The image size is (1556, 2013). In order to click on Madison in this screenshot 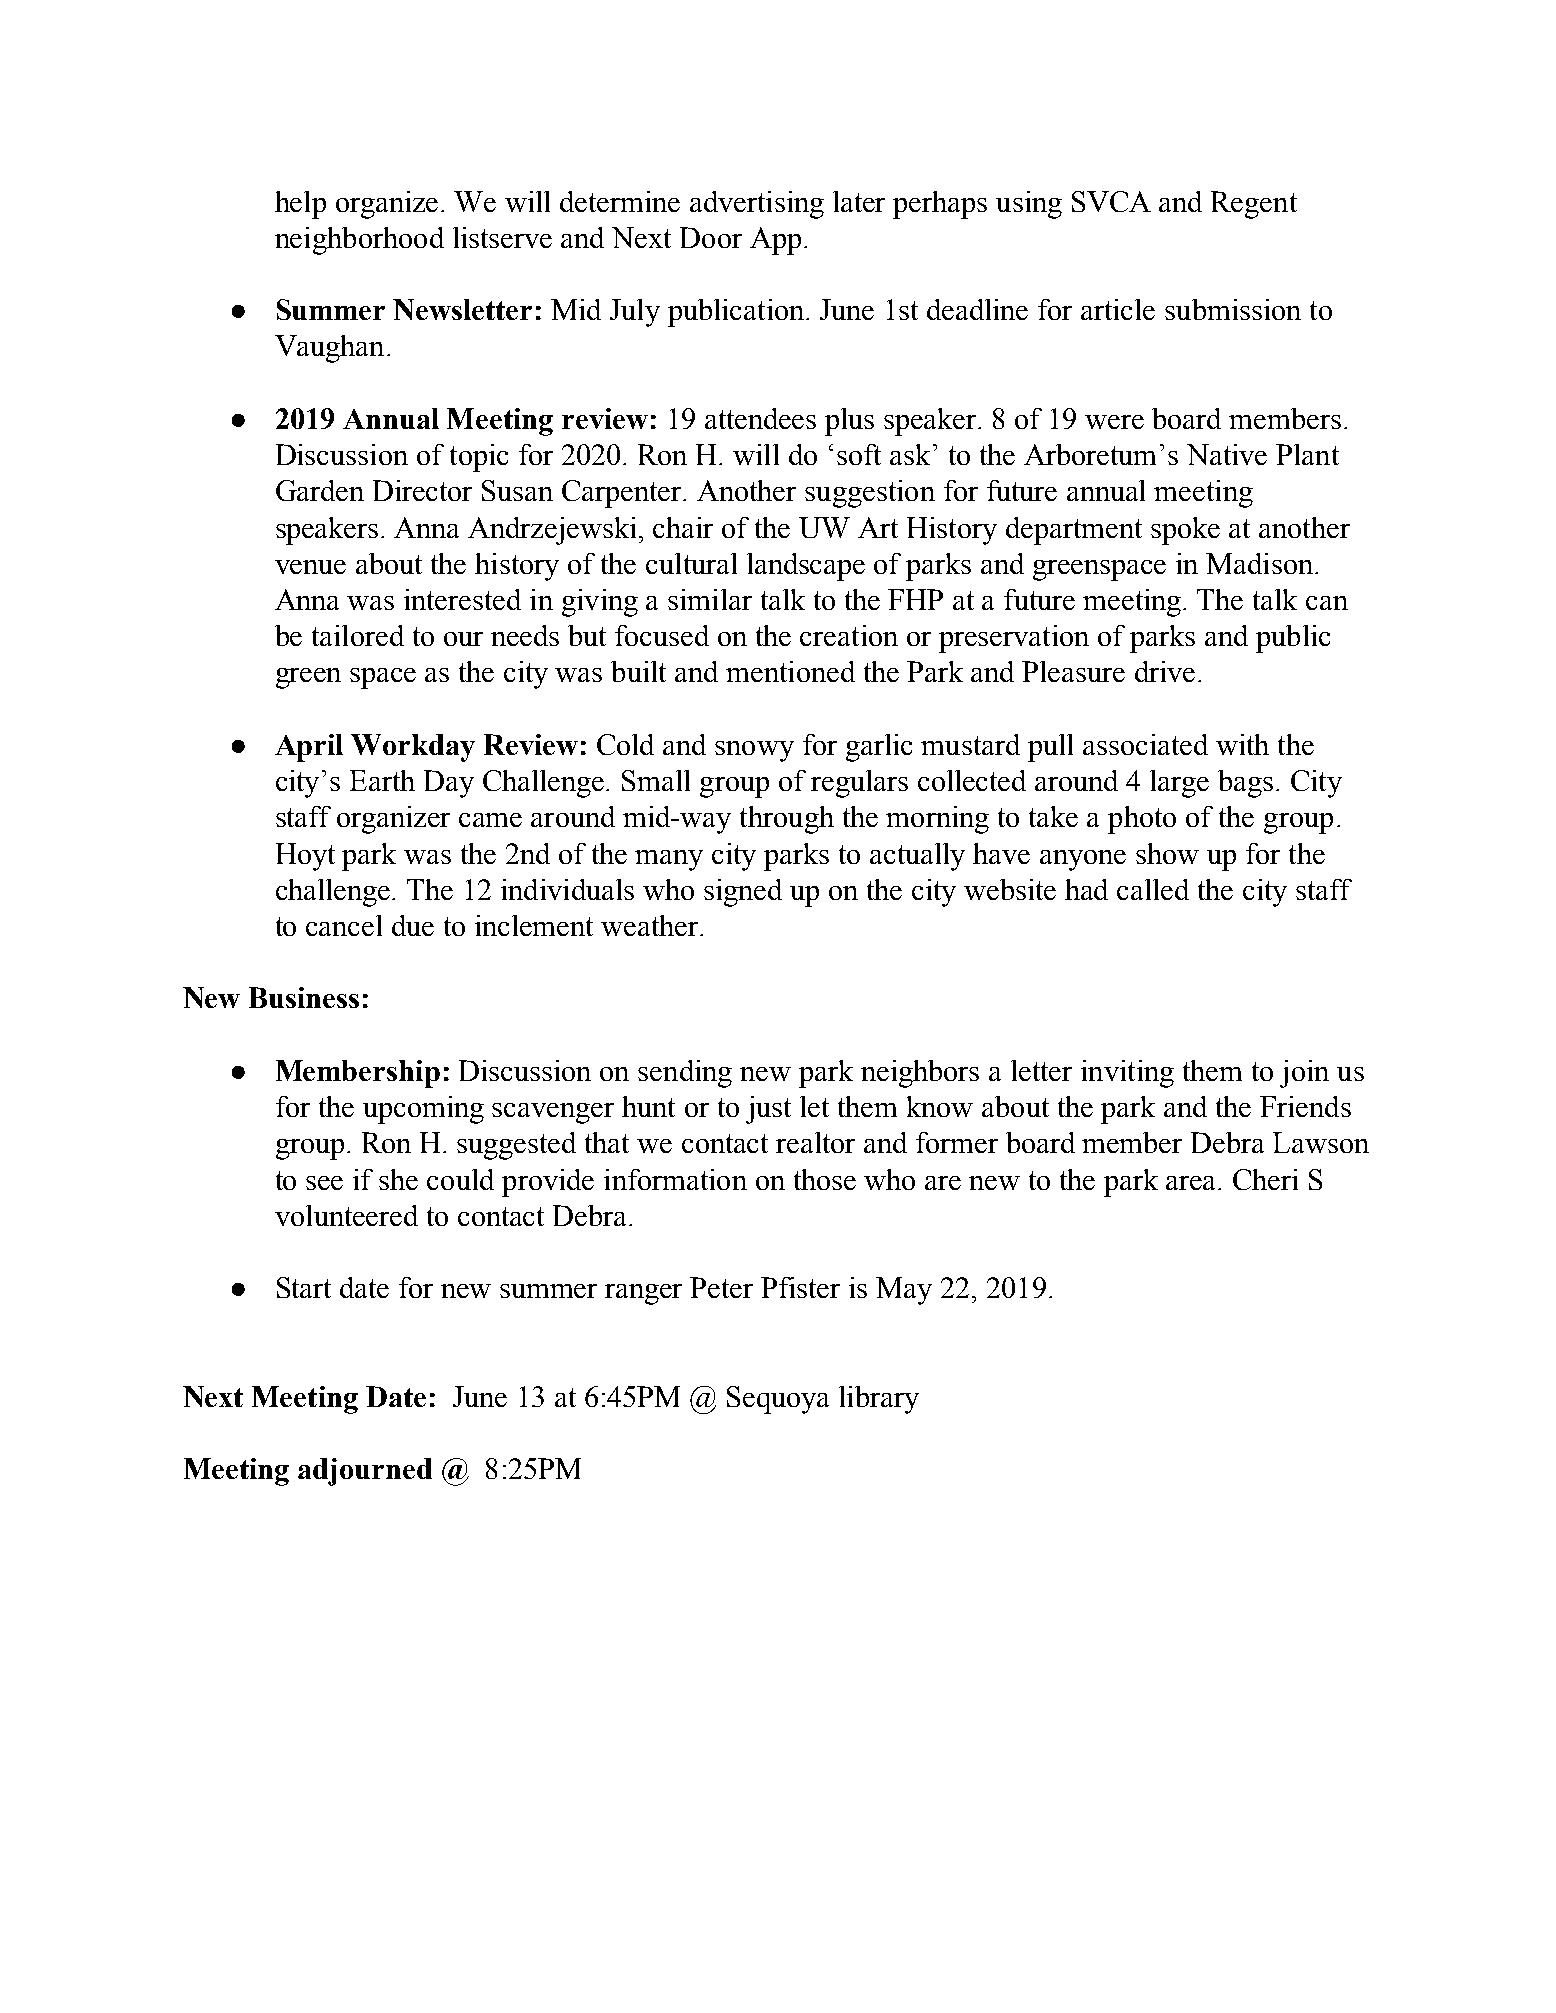, I will do `click(1261, 563)`.
